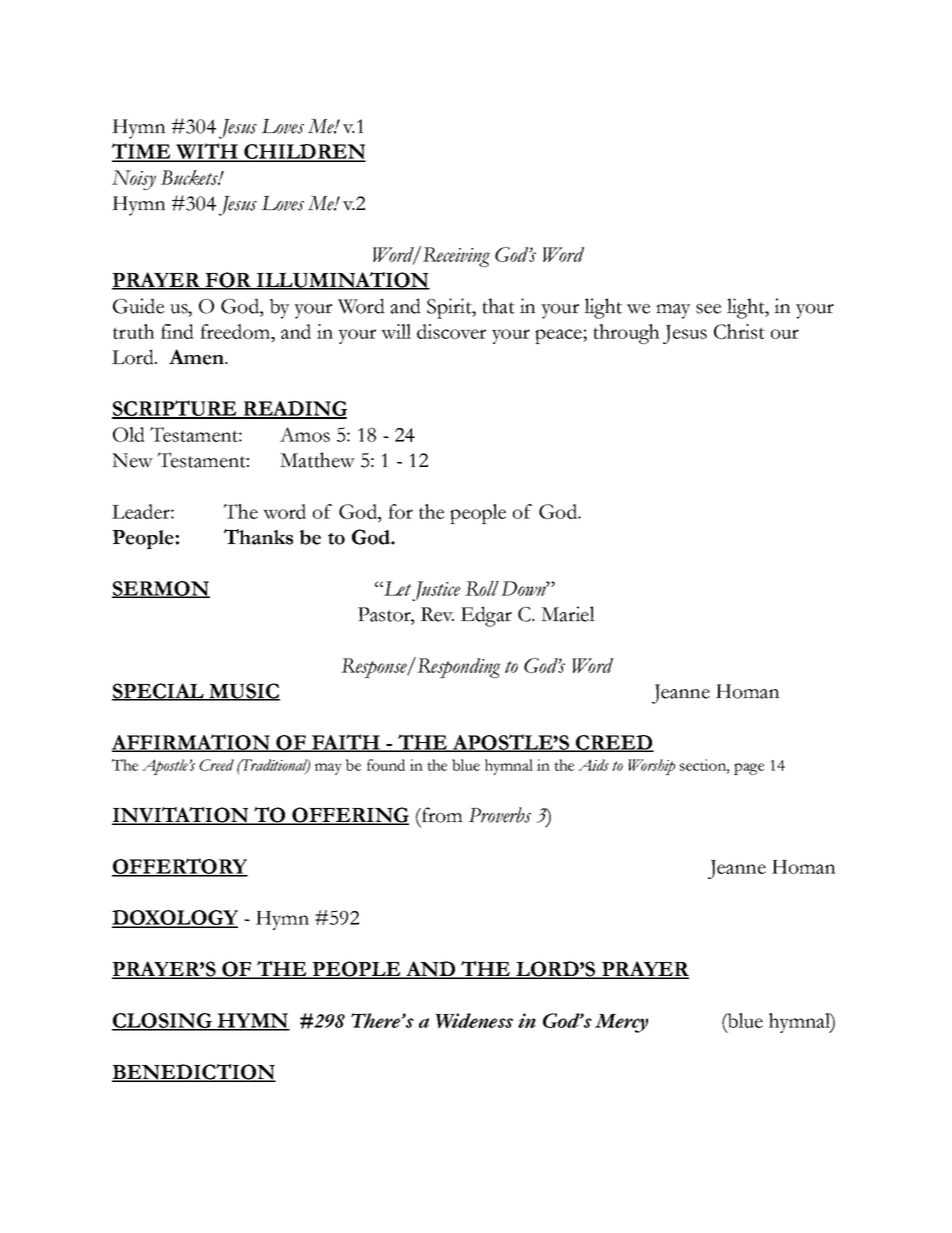 This image has width=952, height=1233. What do you see at coordinates (568, 614) in the image?
I see `Mariel` at bounding box center [568, 614].
